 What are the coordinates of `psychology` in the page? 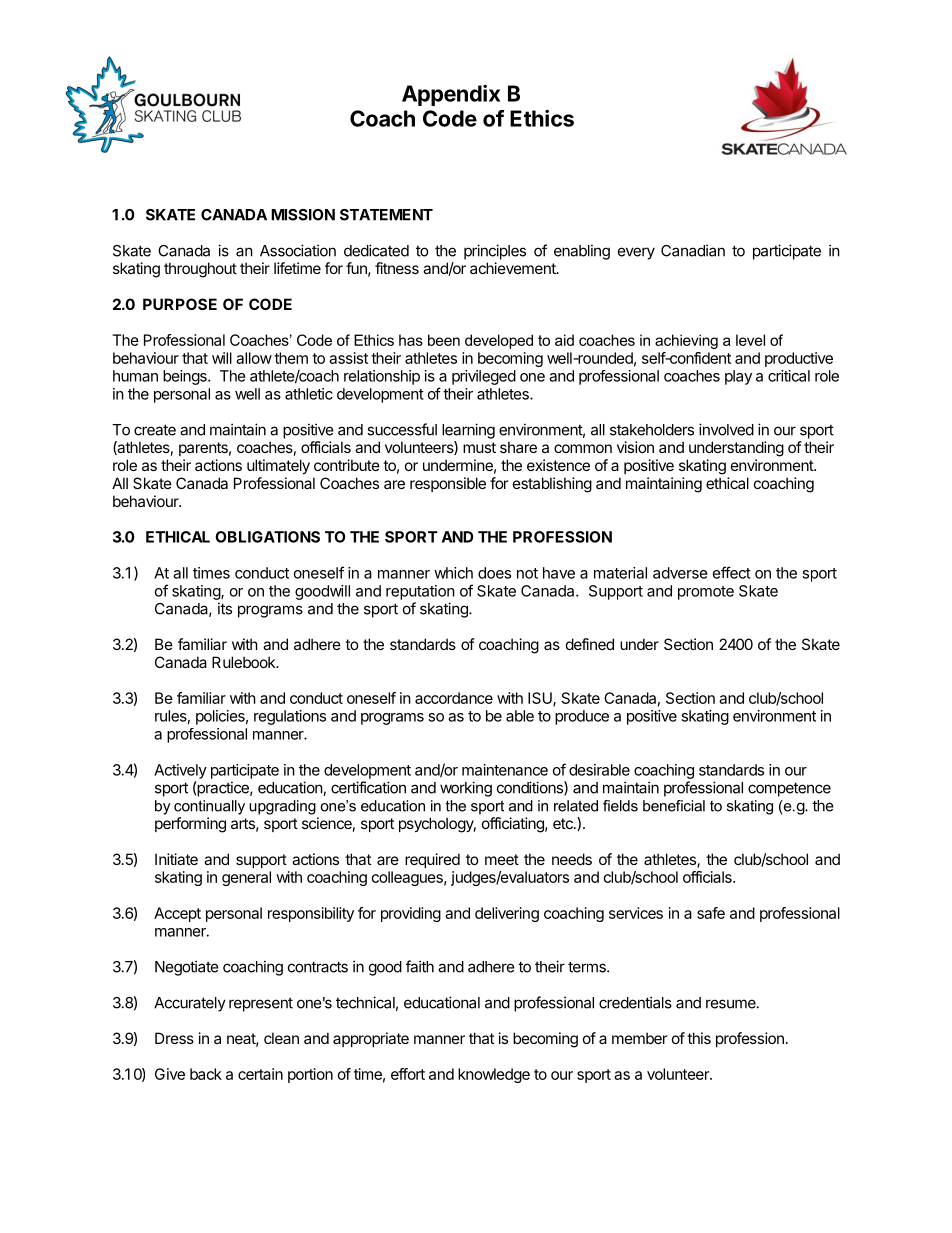 It's located at (437, 825).
